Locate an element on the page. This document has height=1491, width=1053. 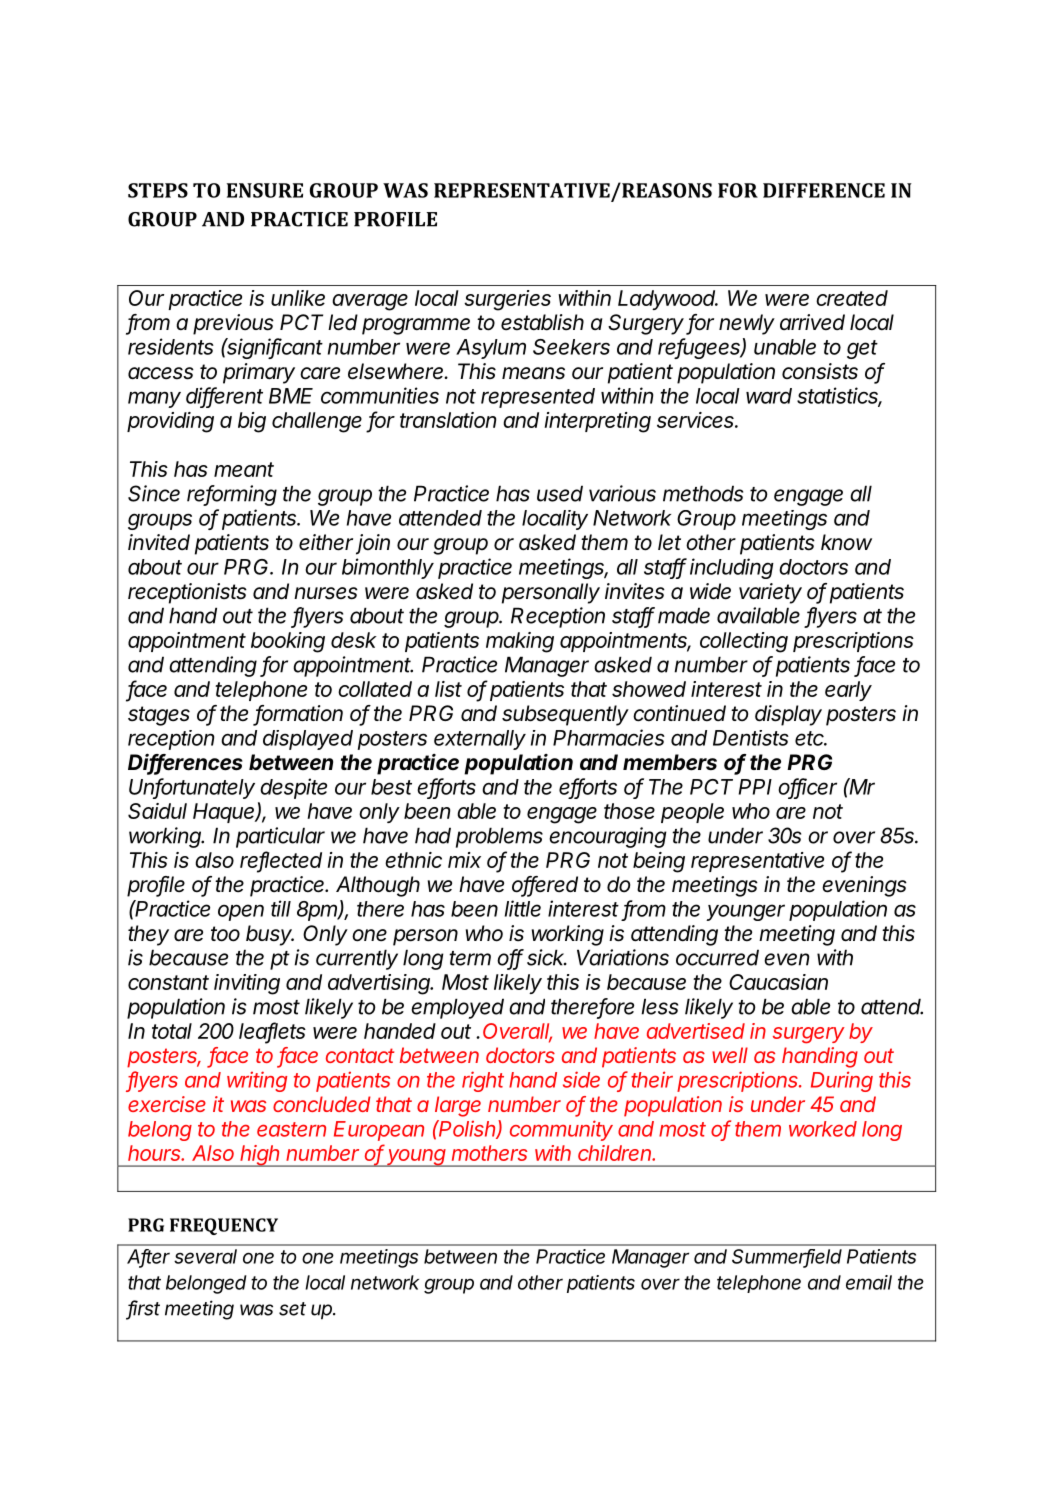
several is located at coordinates (205, 1256).
